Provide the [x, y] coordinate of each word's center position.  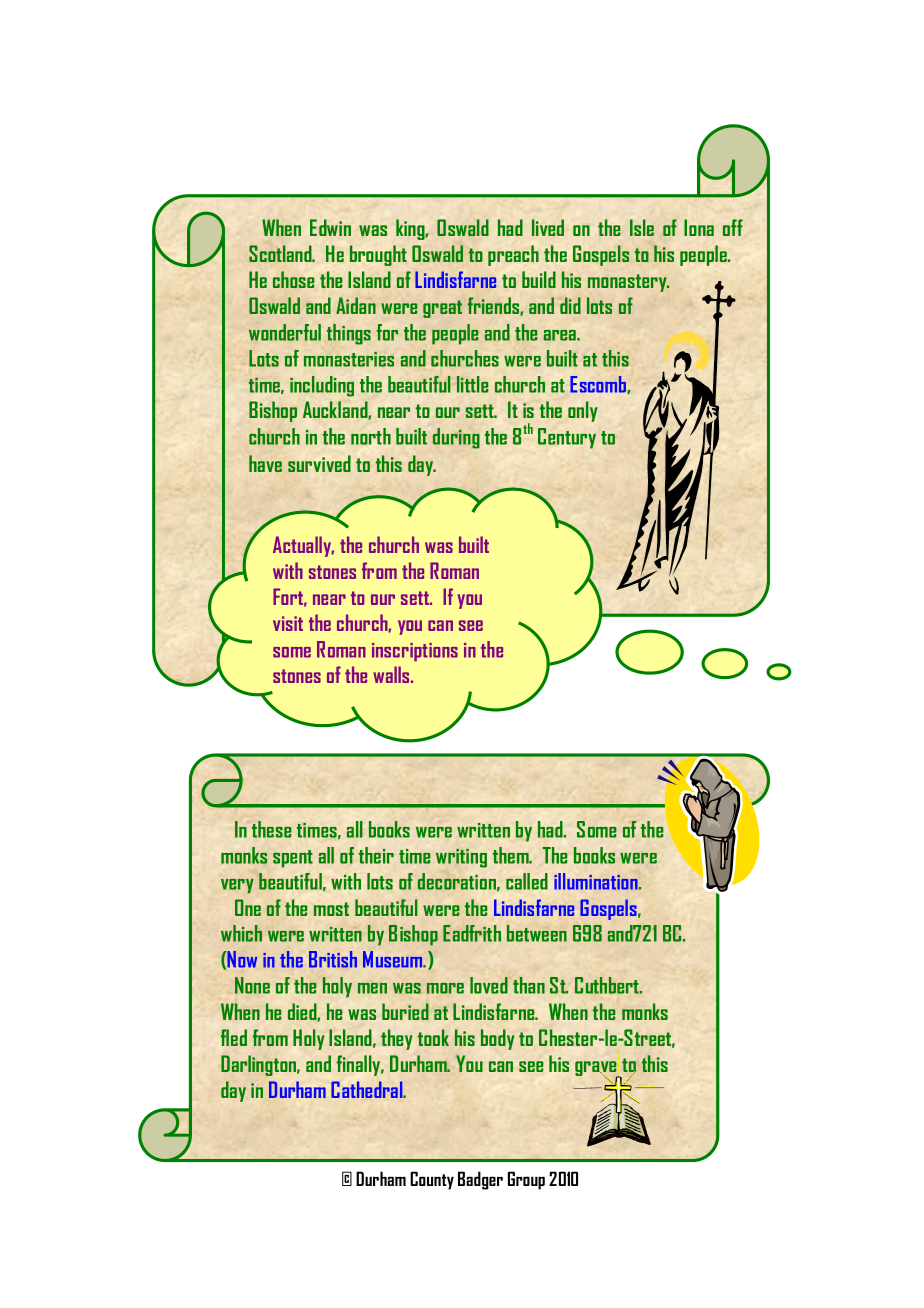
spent [293, 859]
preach [513, 255]
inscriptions [415, 652]
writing [461, 858]
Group [526, 1180]
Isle [642, 227]
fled [234, 1037]
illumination [597, 881]
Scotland [281, 253]
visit [288, 623]
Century [567, 438]
